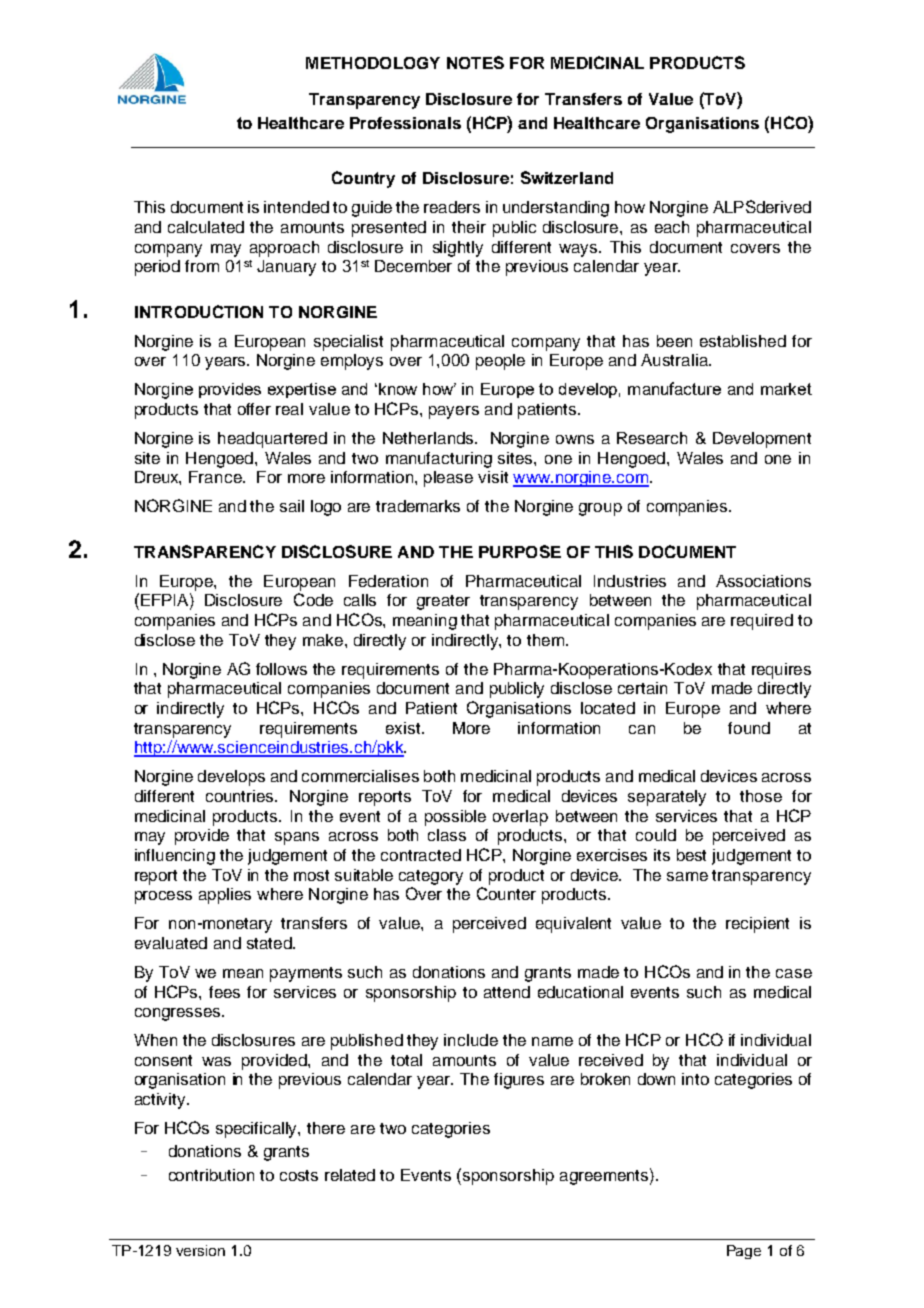  Describe the element at coordinates (744, 1252) in the image. I see `Page` at that location.
